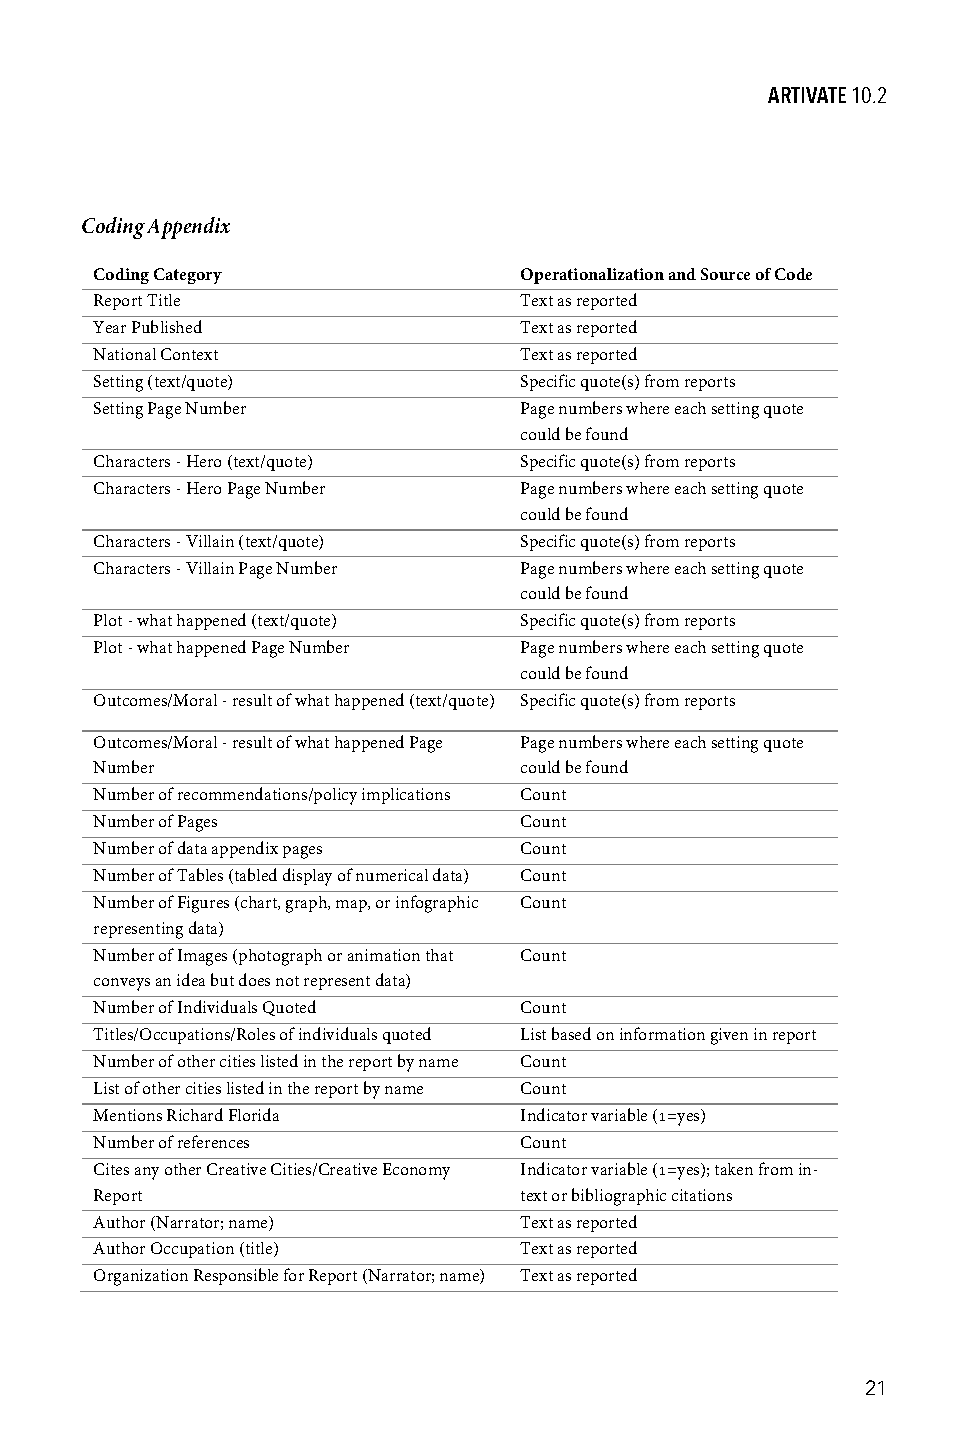  I want to click on Source, so click(725, 274).
